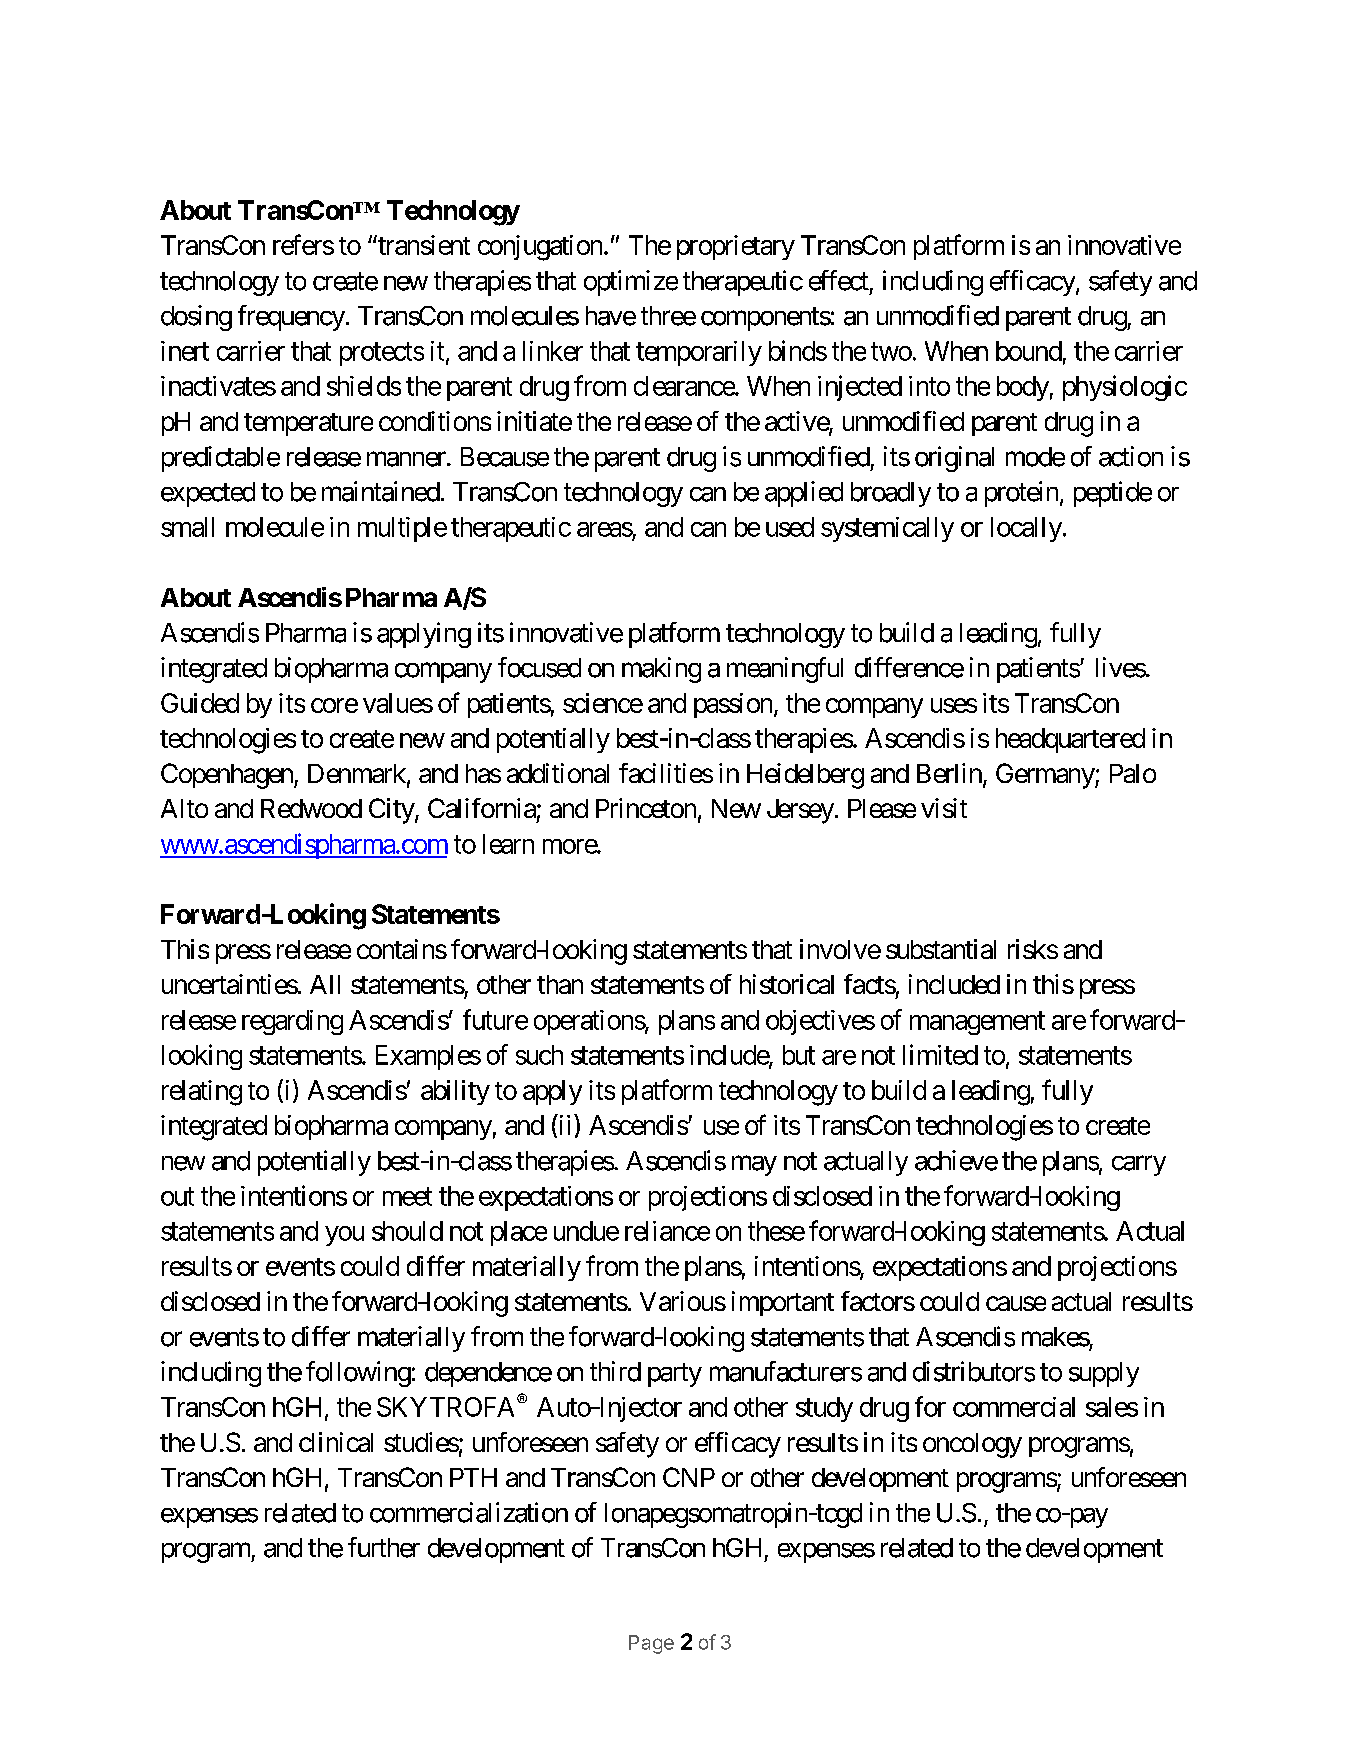  What do you see at coordinates (384, 1547) in the document?
I see `further` at bounding box center [384, 1547].
